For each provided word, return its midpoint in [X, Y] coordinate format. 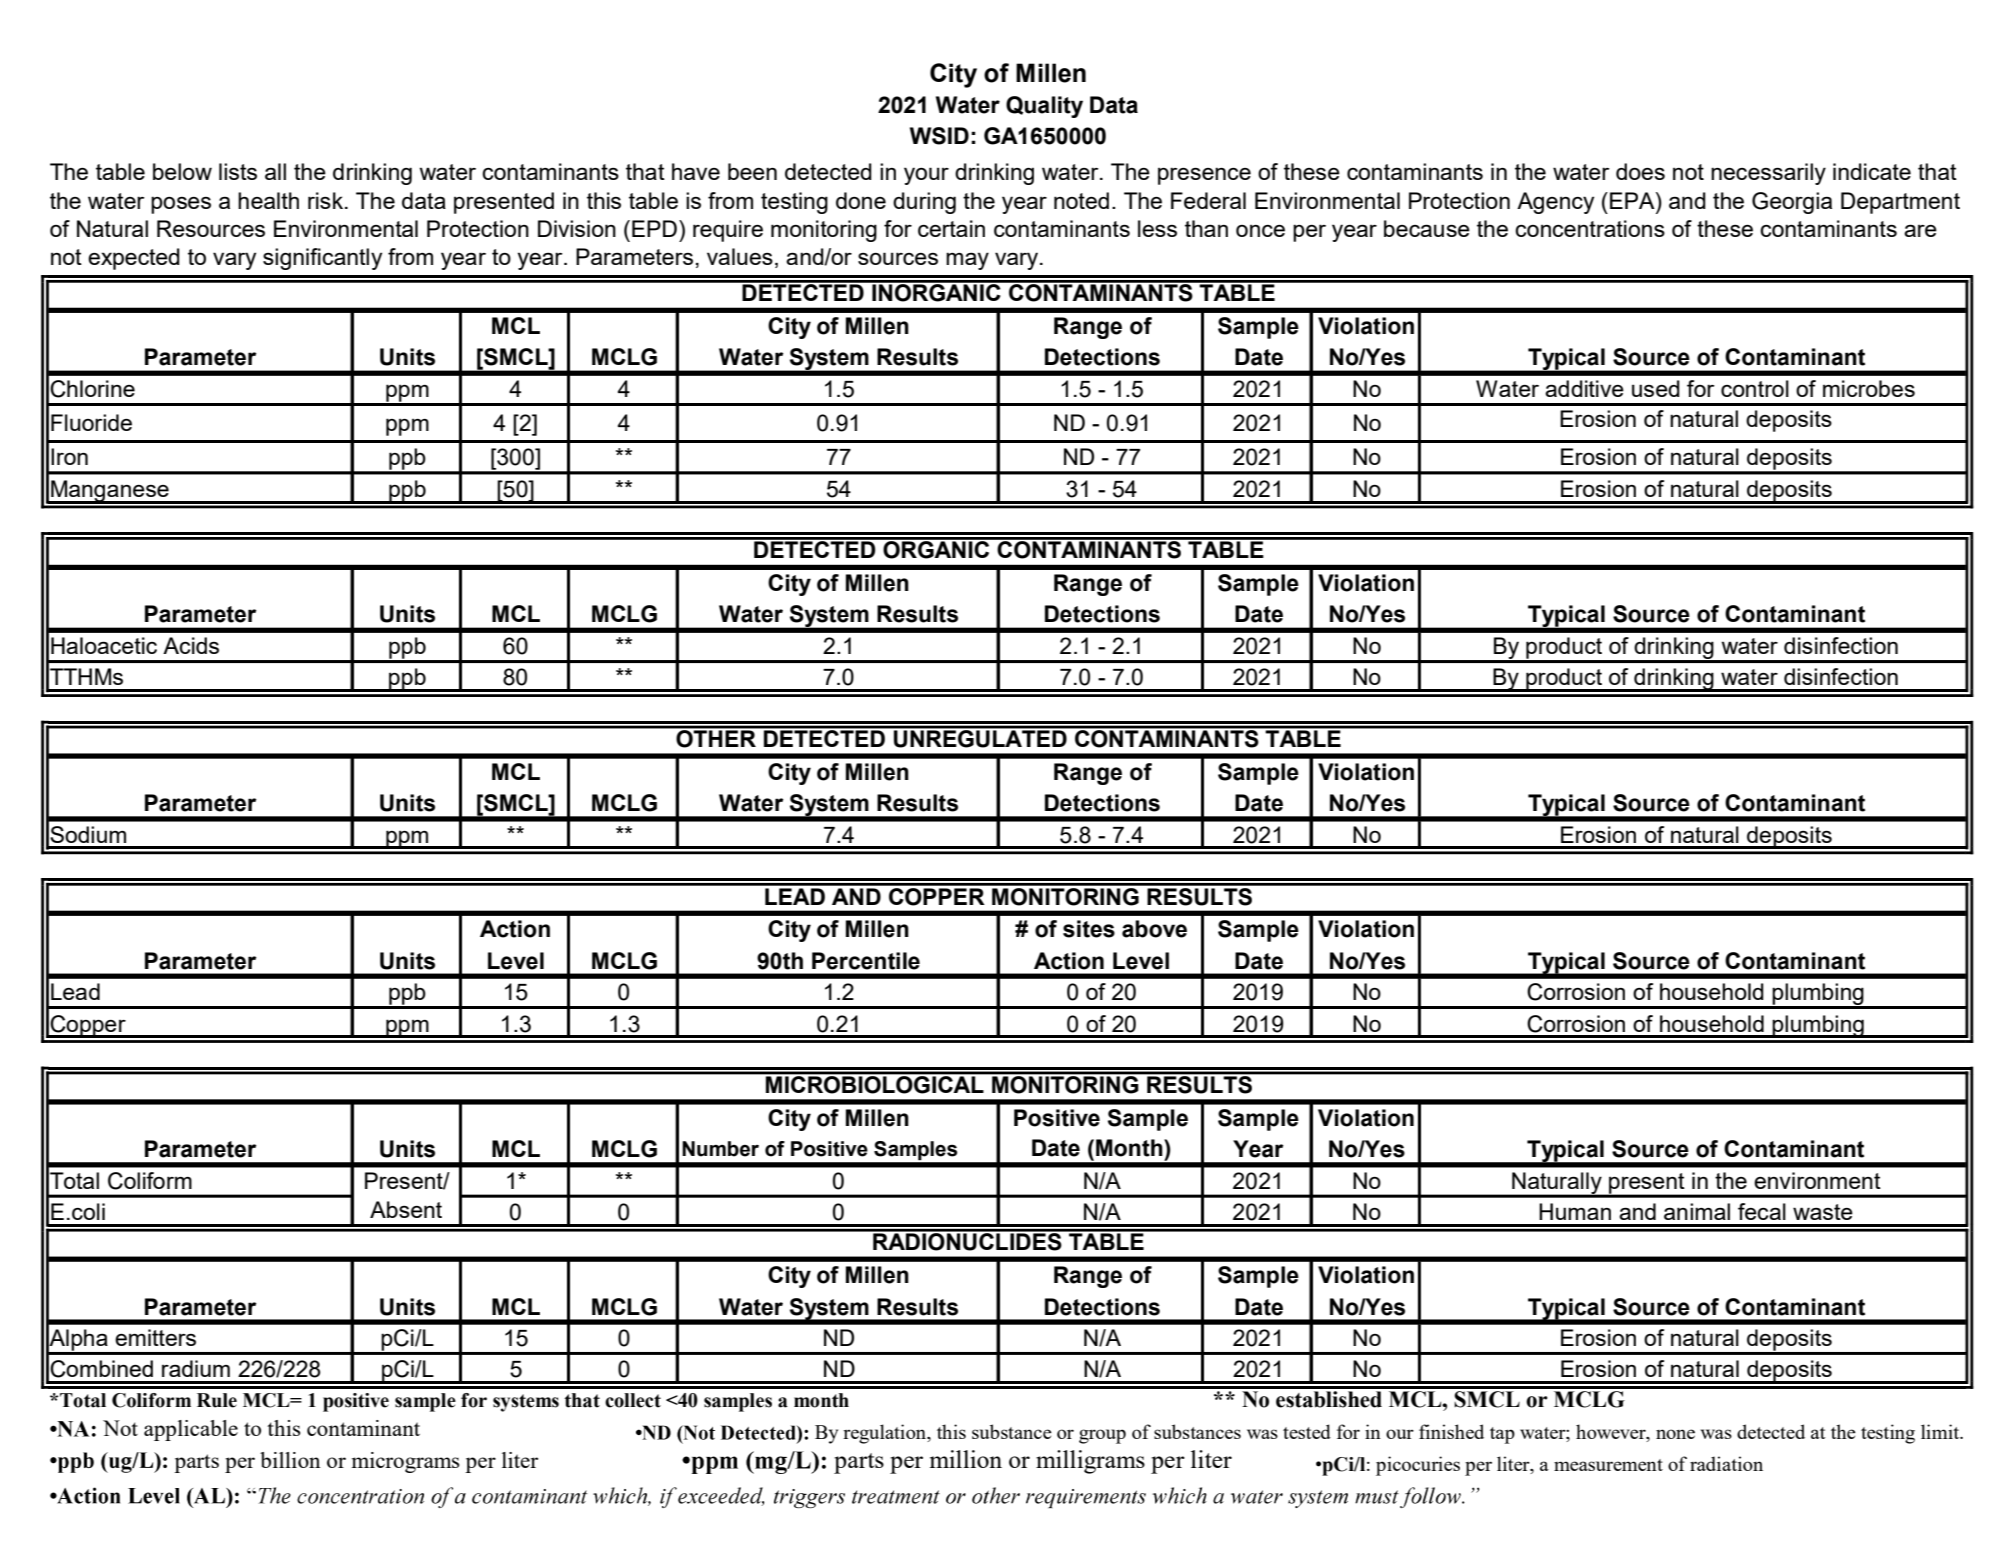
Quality [1044, 107]
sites [1089, 929]
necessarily [1768, 174]
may [967, 261]
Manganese [110, 492]
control [1755, 388]
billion [290, 1460]
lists [238, 171]
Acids [191, 645]
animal [1697, 1211]
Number [720, 1149]
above [1154, 929]
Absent [406, 1209]
